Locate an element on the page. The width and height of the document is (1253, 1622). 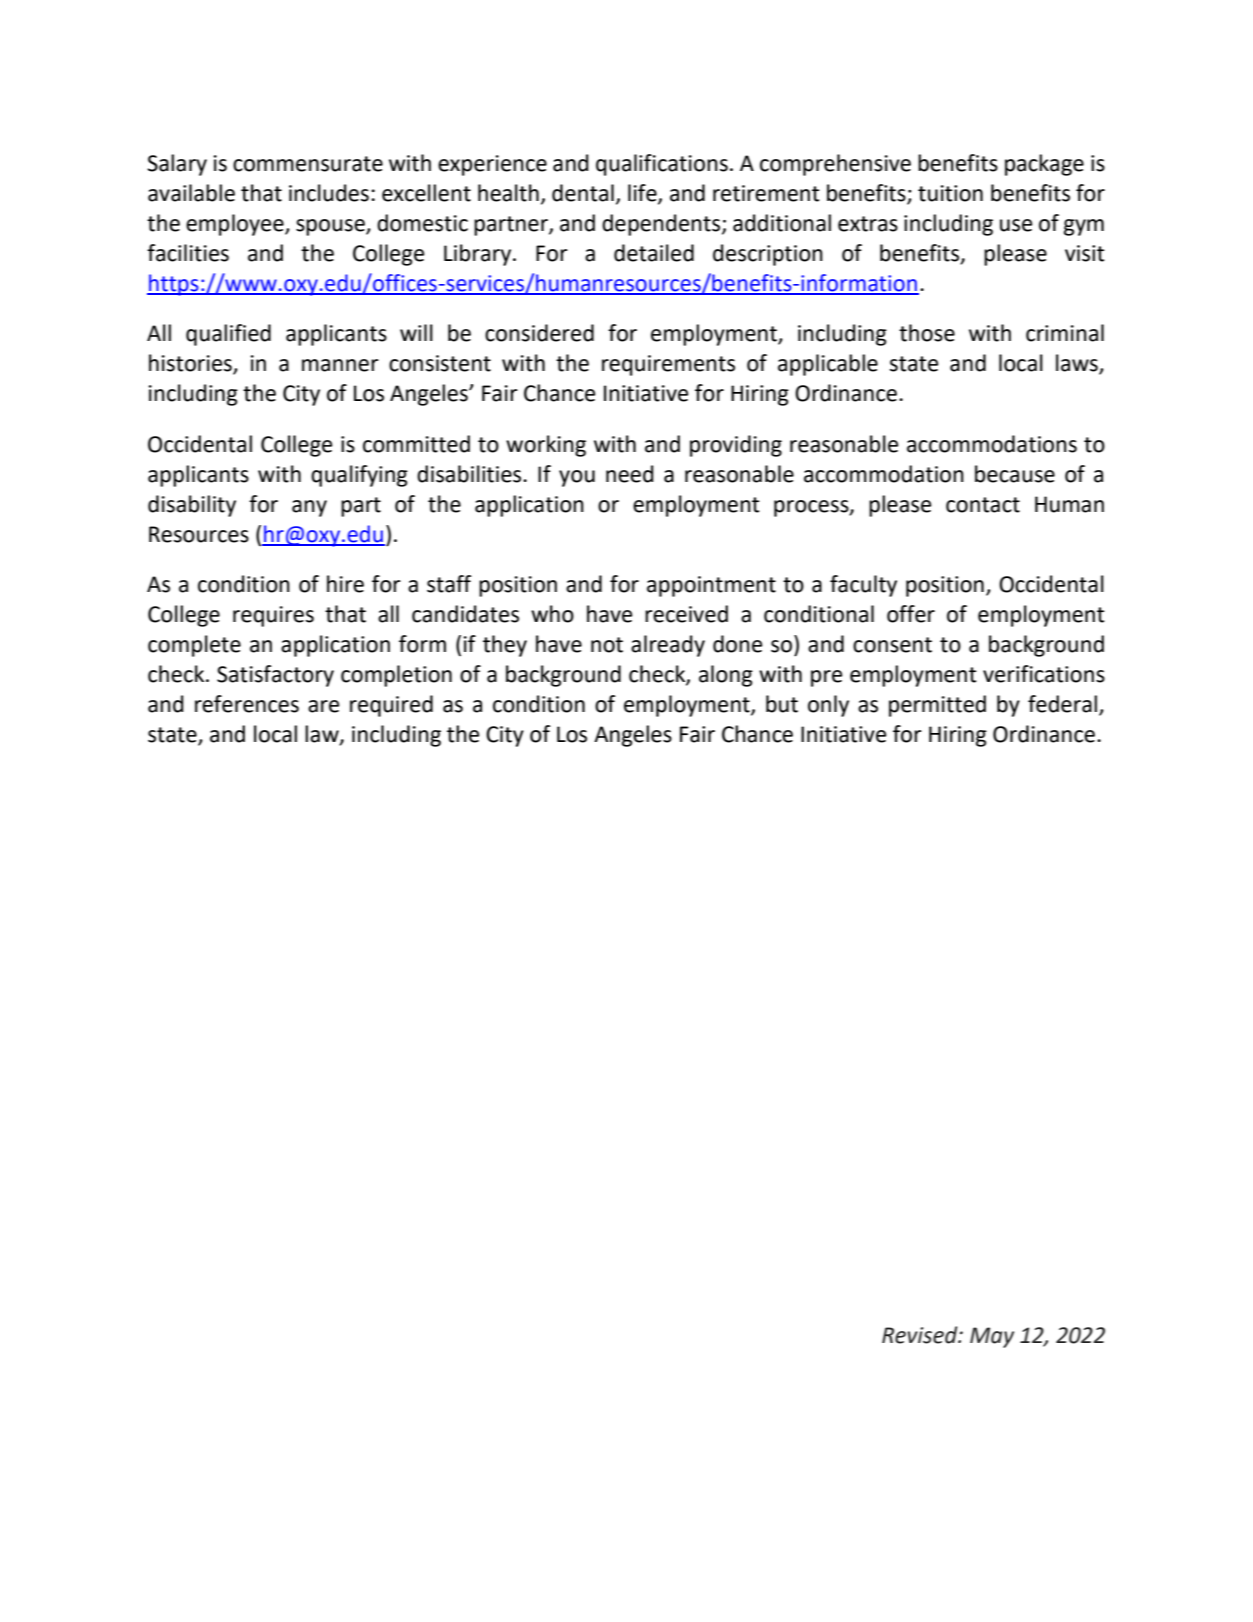
life is located at coordinates (643, 193).
